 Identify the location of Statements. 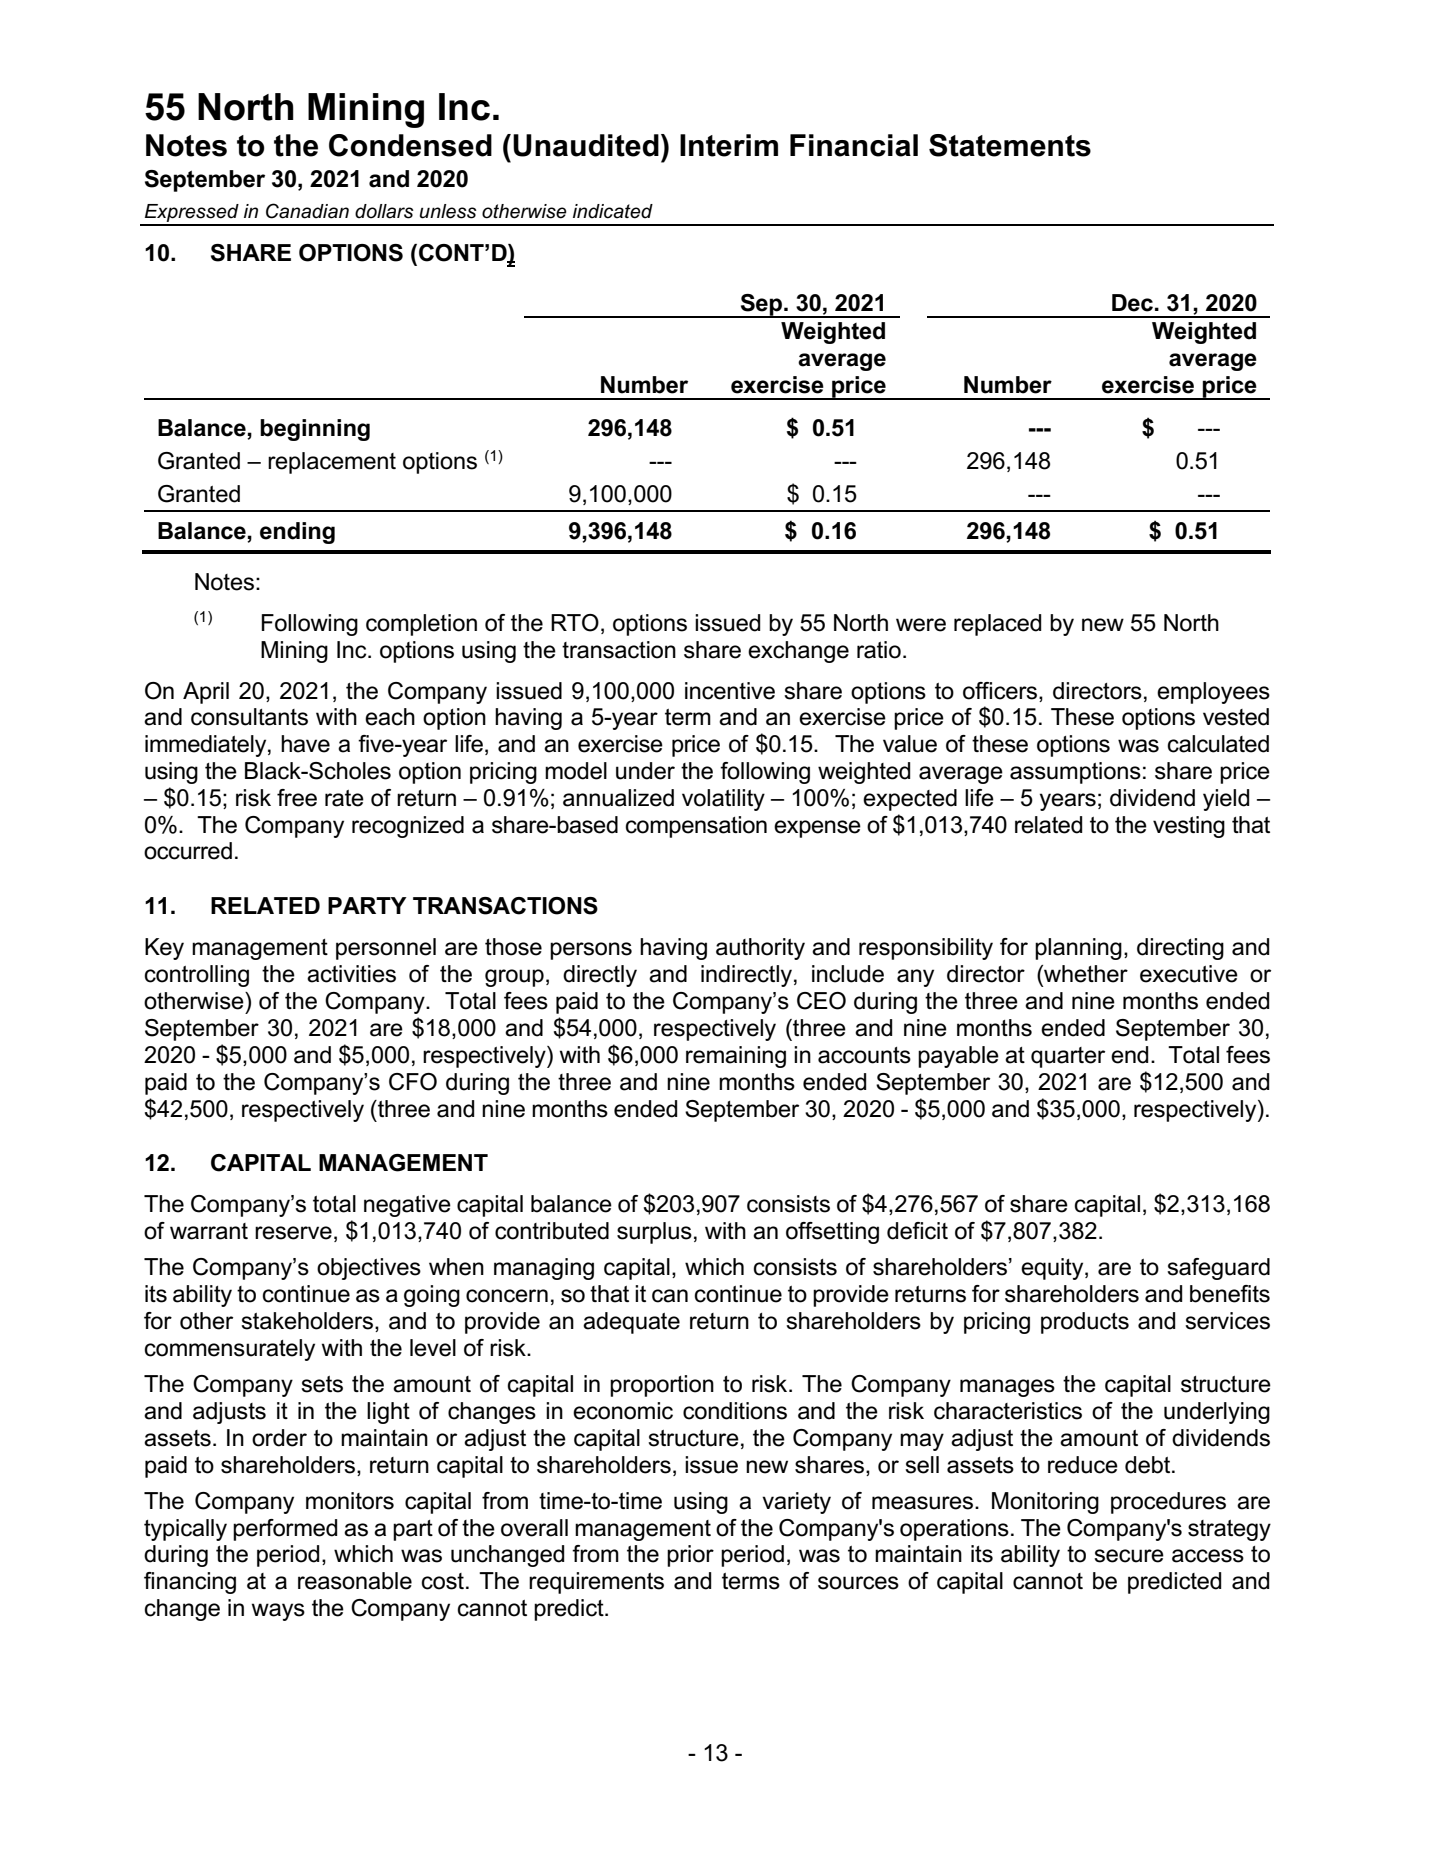
(1010, 145).
